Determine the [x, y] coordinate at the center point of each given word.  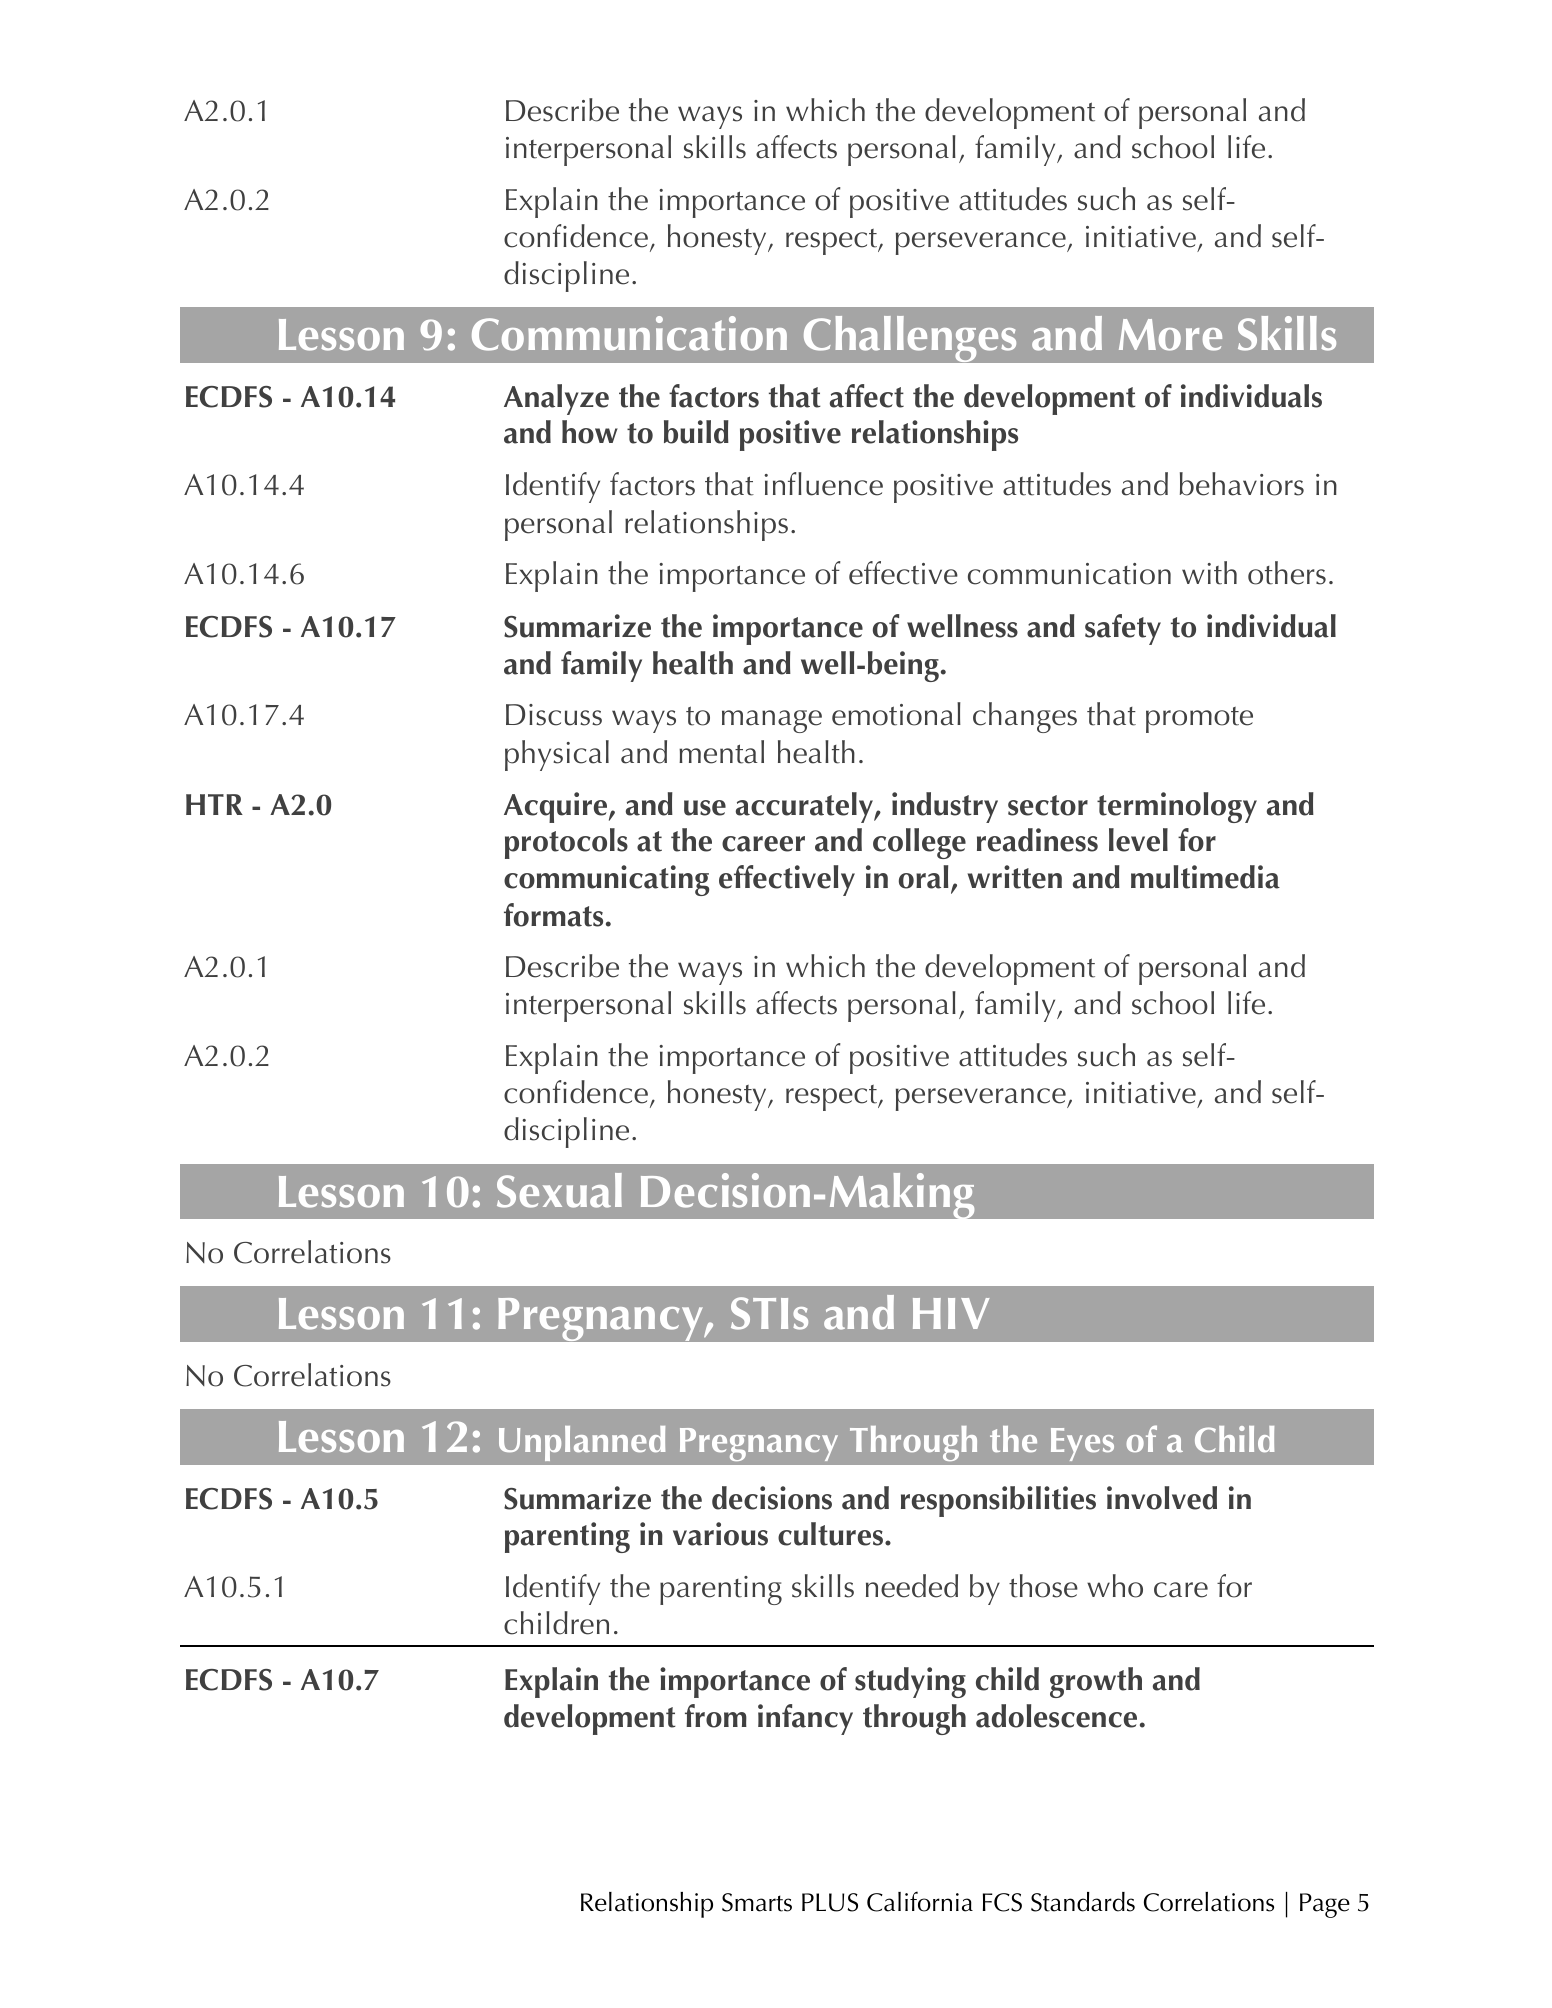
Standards [1083, 1902]
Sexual [559, 1190]
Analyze [556, 399]
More [1170, 335]
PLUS [830, 1902]
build [696, 432]
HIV [951, 1313]
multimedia [1205, 877]
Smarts [757, 1902]
